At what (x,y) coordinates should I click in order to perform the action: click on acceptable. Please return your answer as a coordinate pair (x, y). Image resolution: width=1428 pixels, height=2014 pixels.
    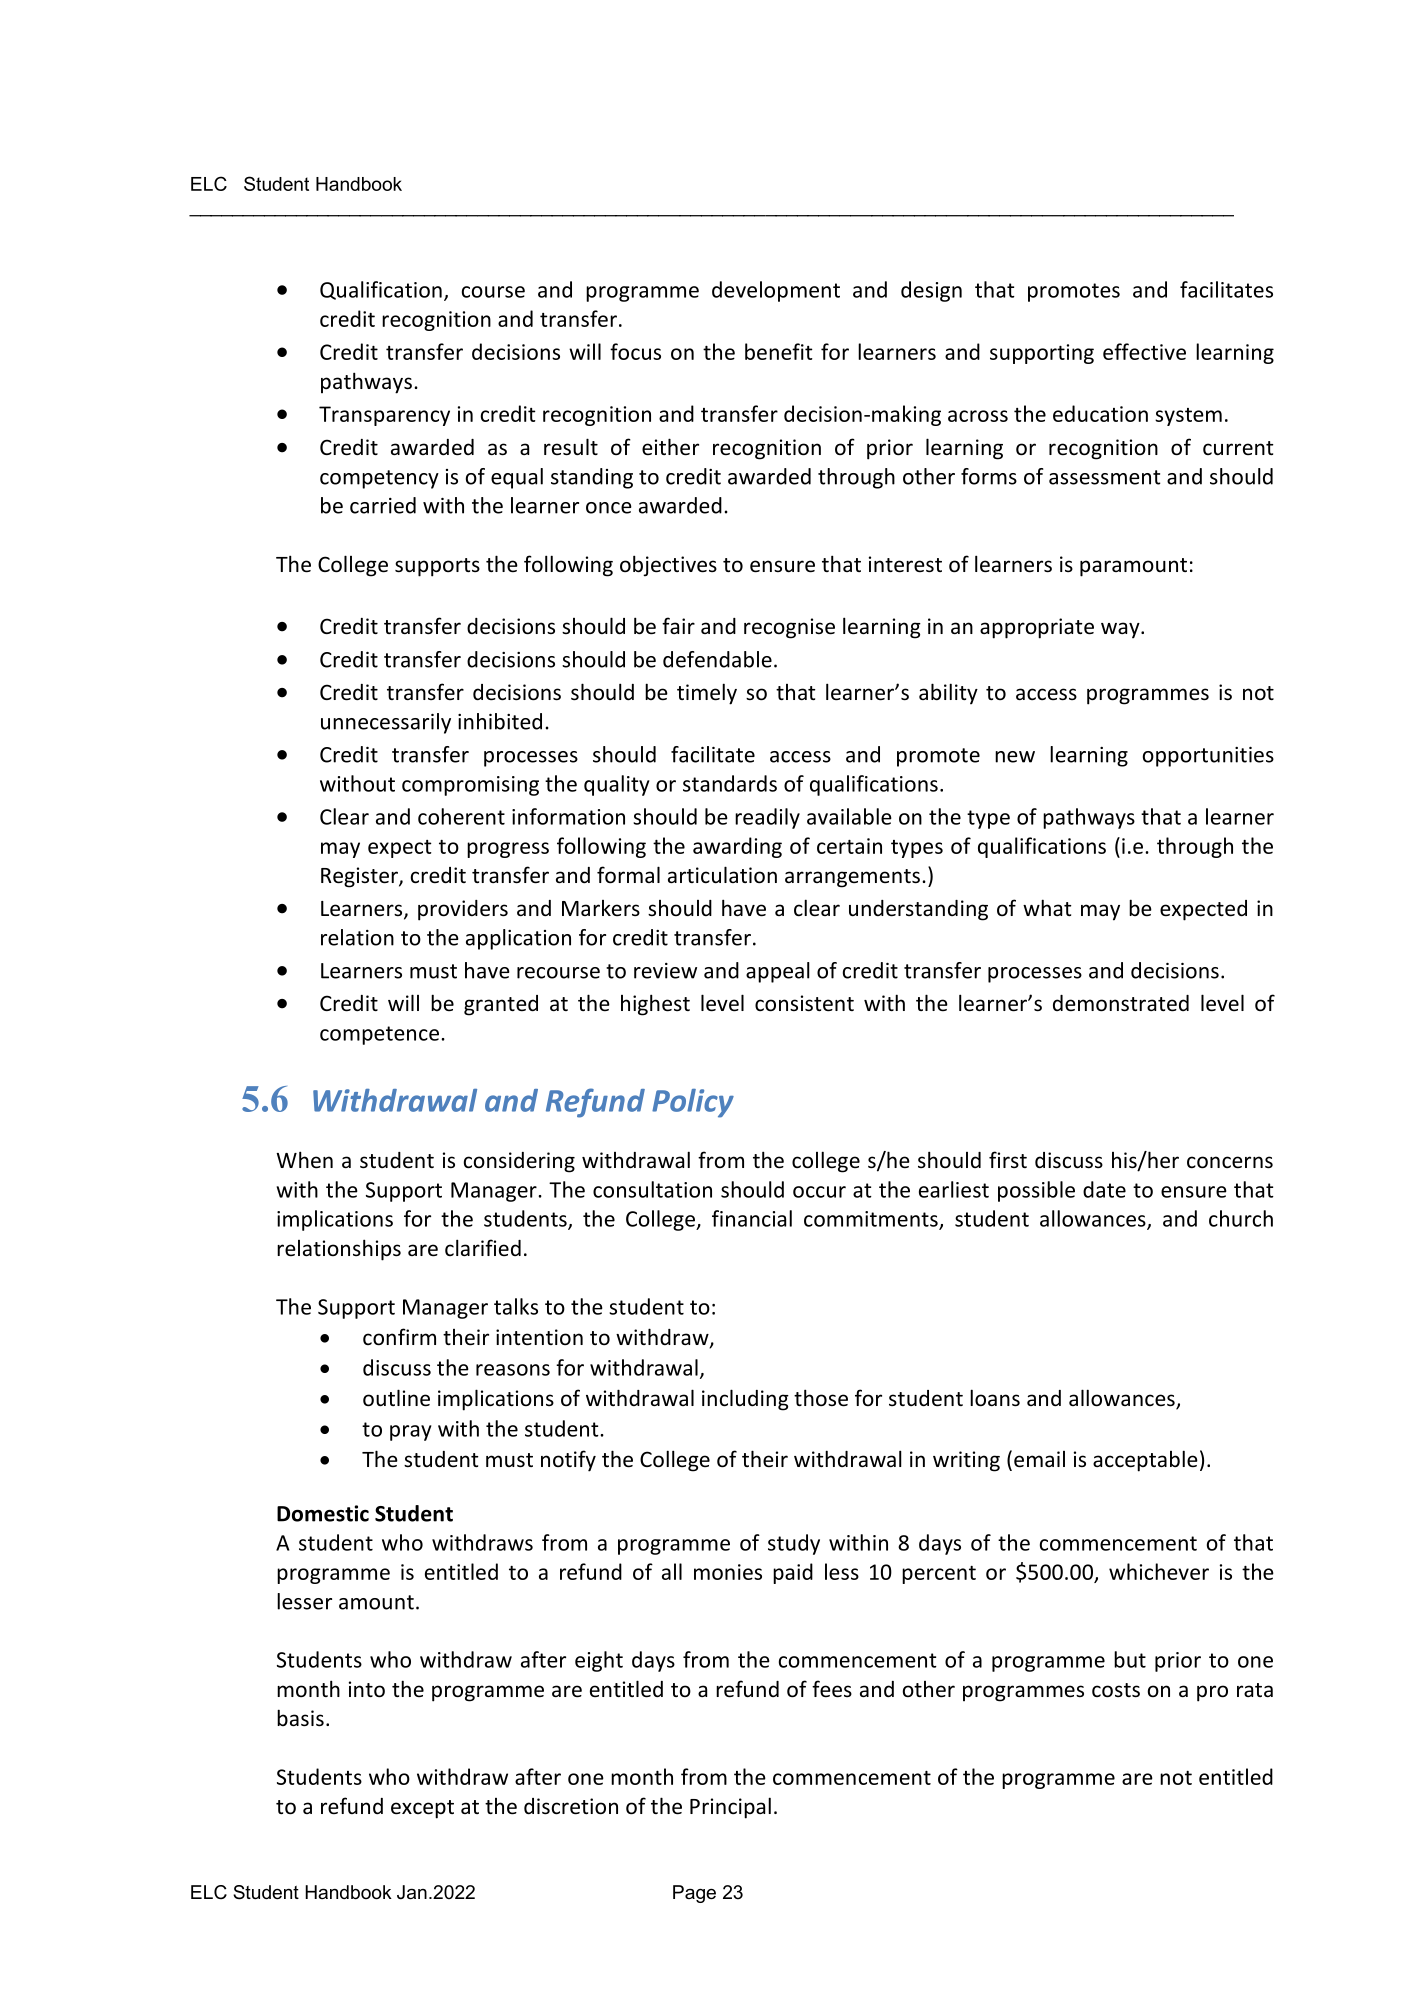
    Looking at the image, I should click on (1145, 1461).
